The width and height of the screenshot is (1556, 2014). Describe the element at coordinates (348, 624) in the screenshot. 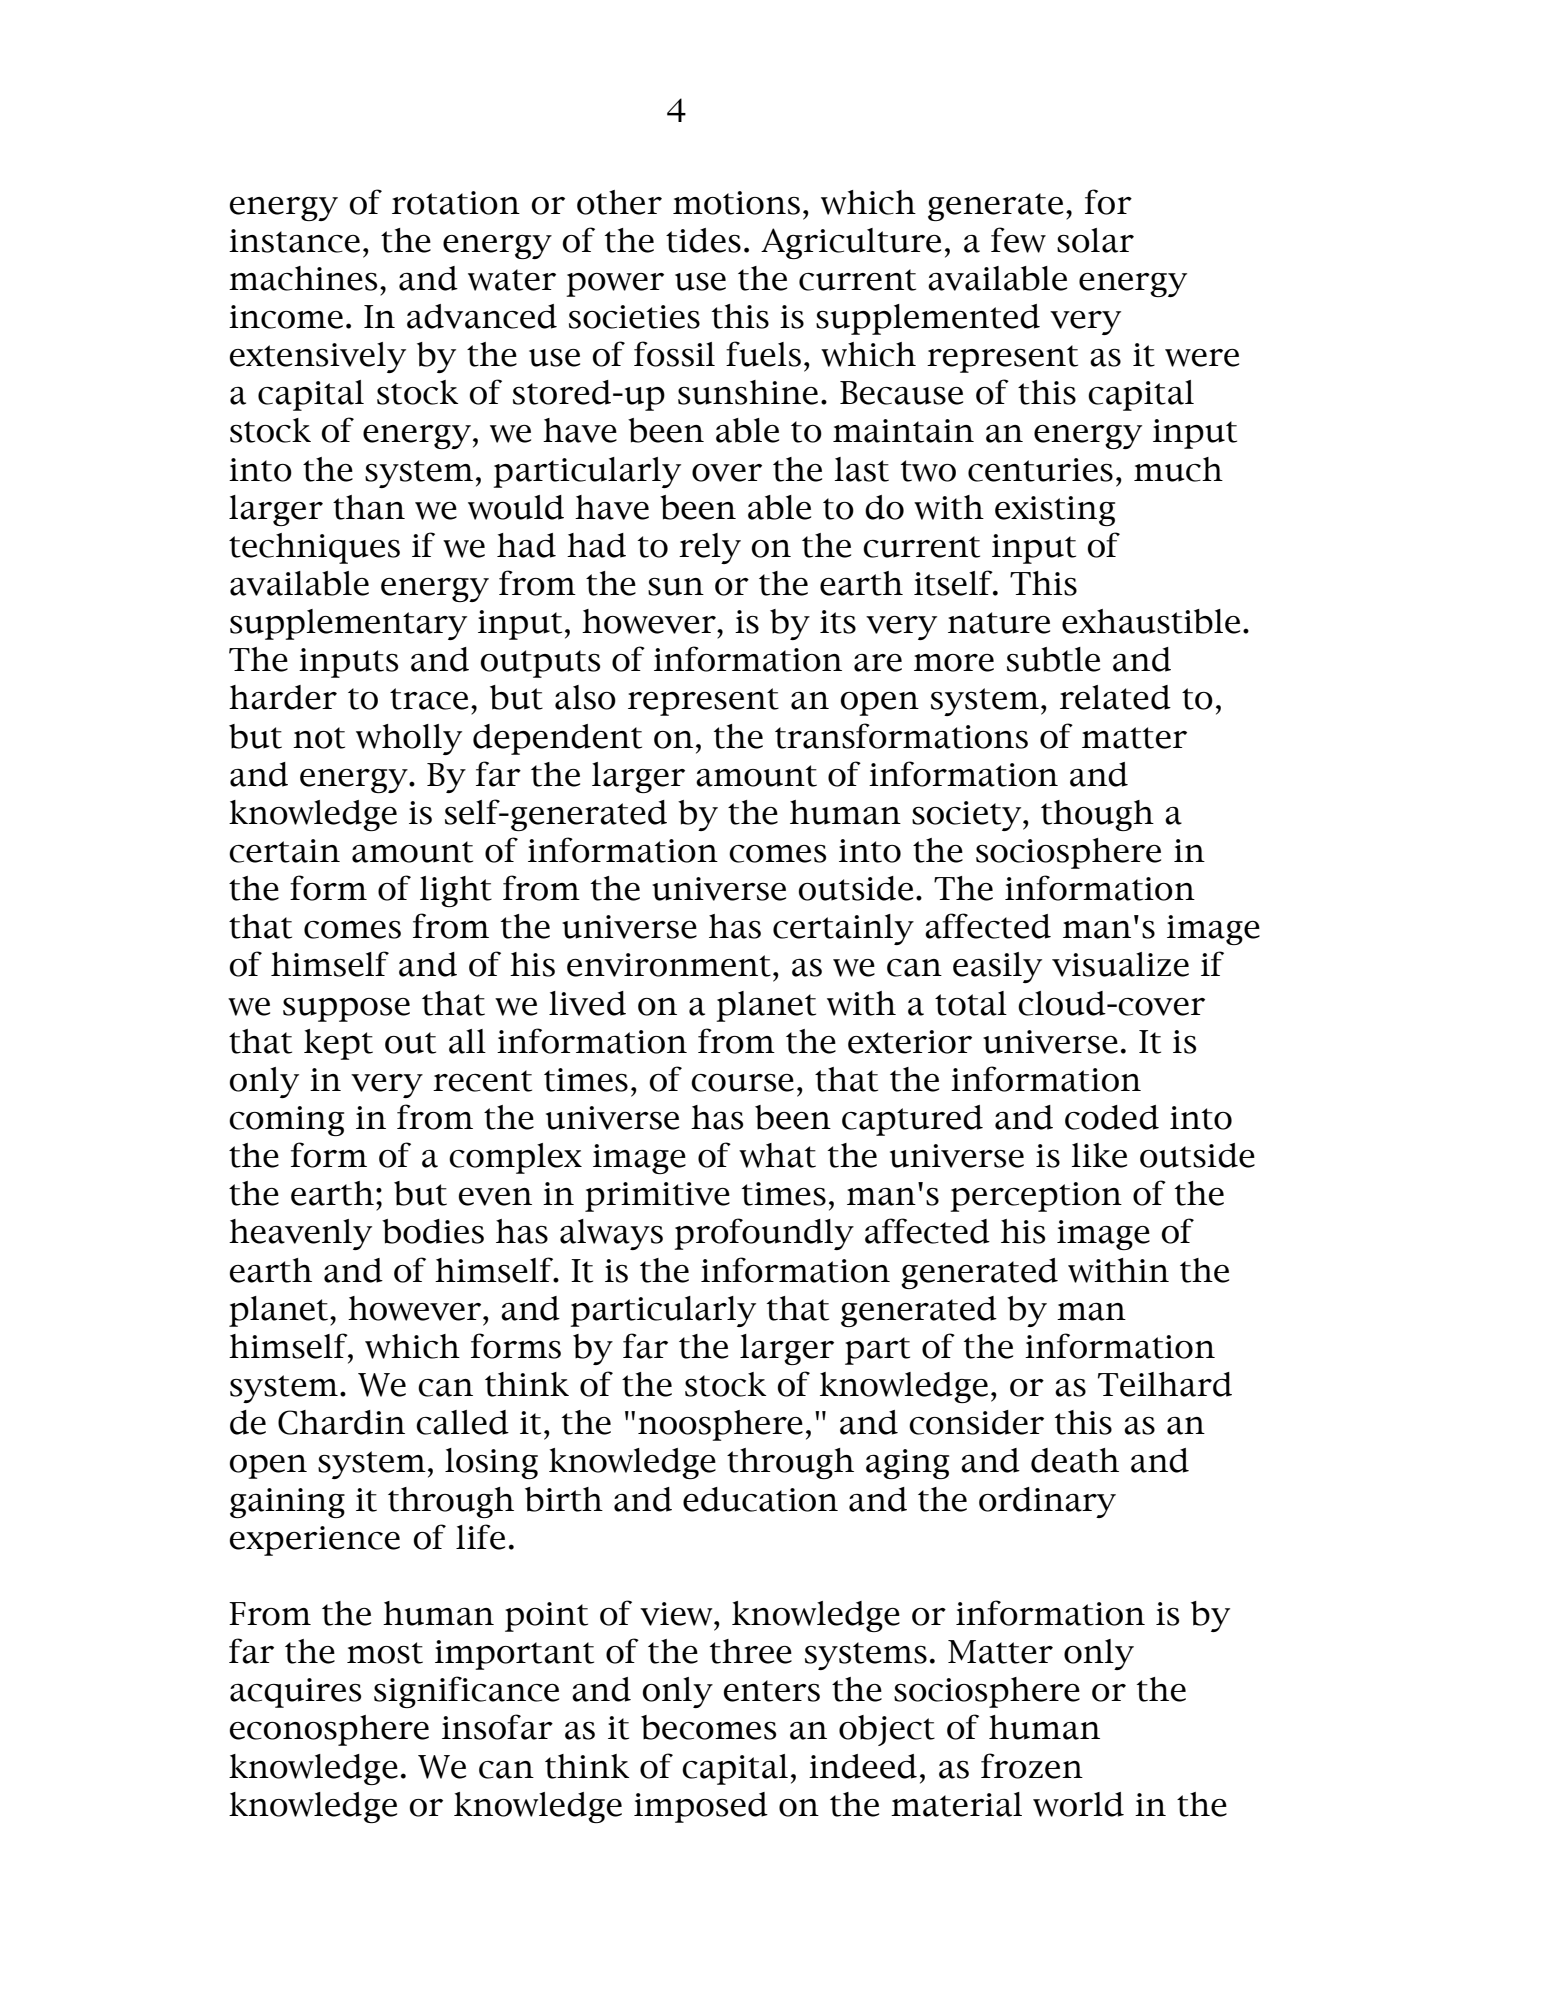

I see `supplementary` at that location.
